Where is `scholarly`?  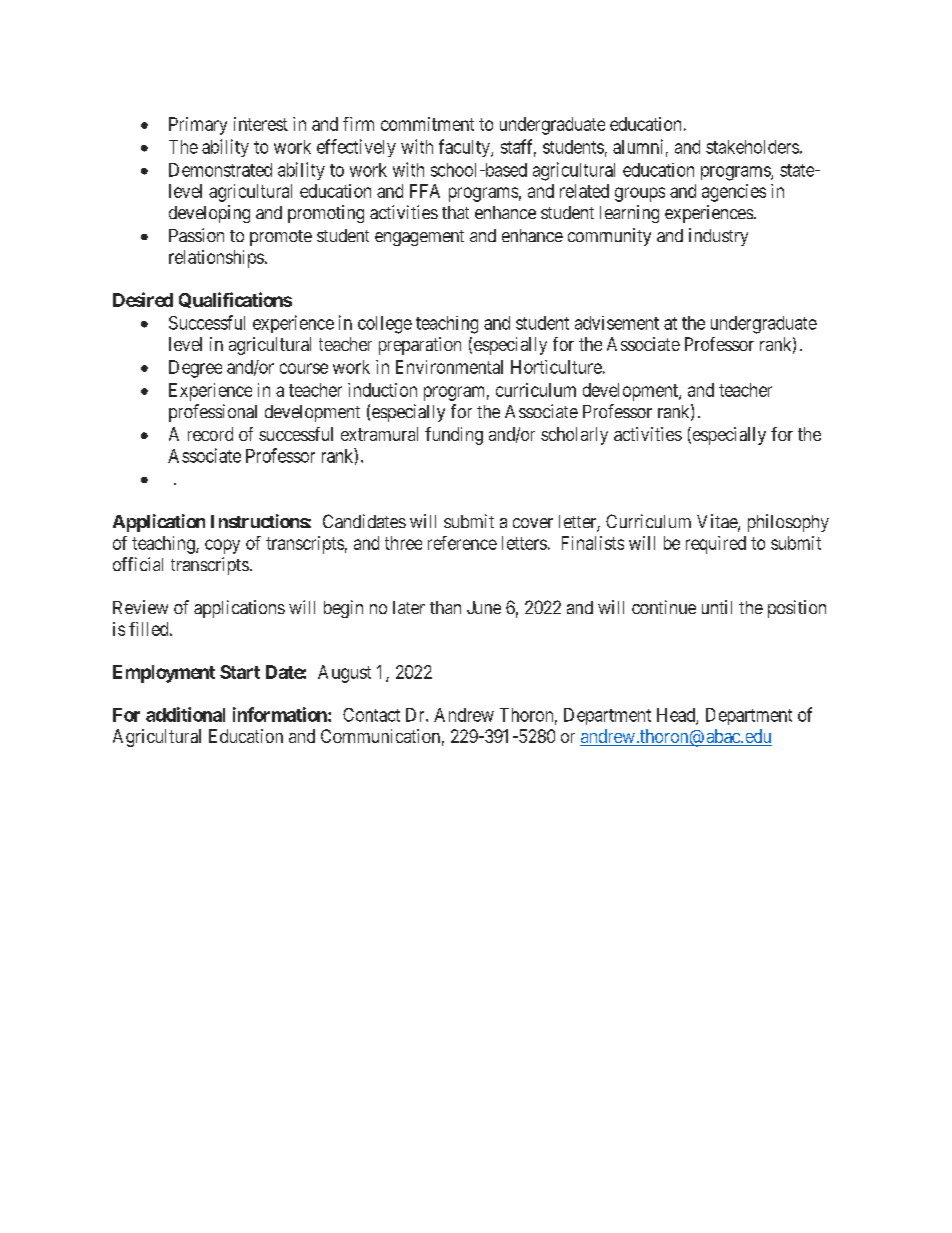 scholarly is located at coordinates (574, 436).
